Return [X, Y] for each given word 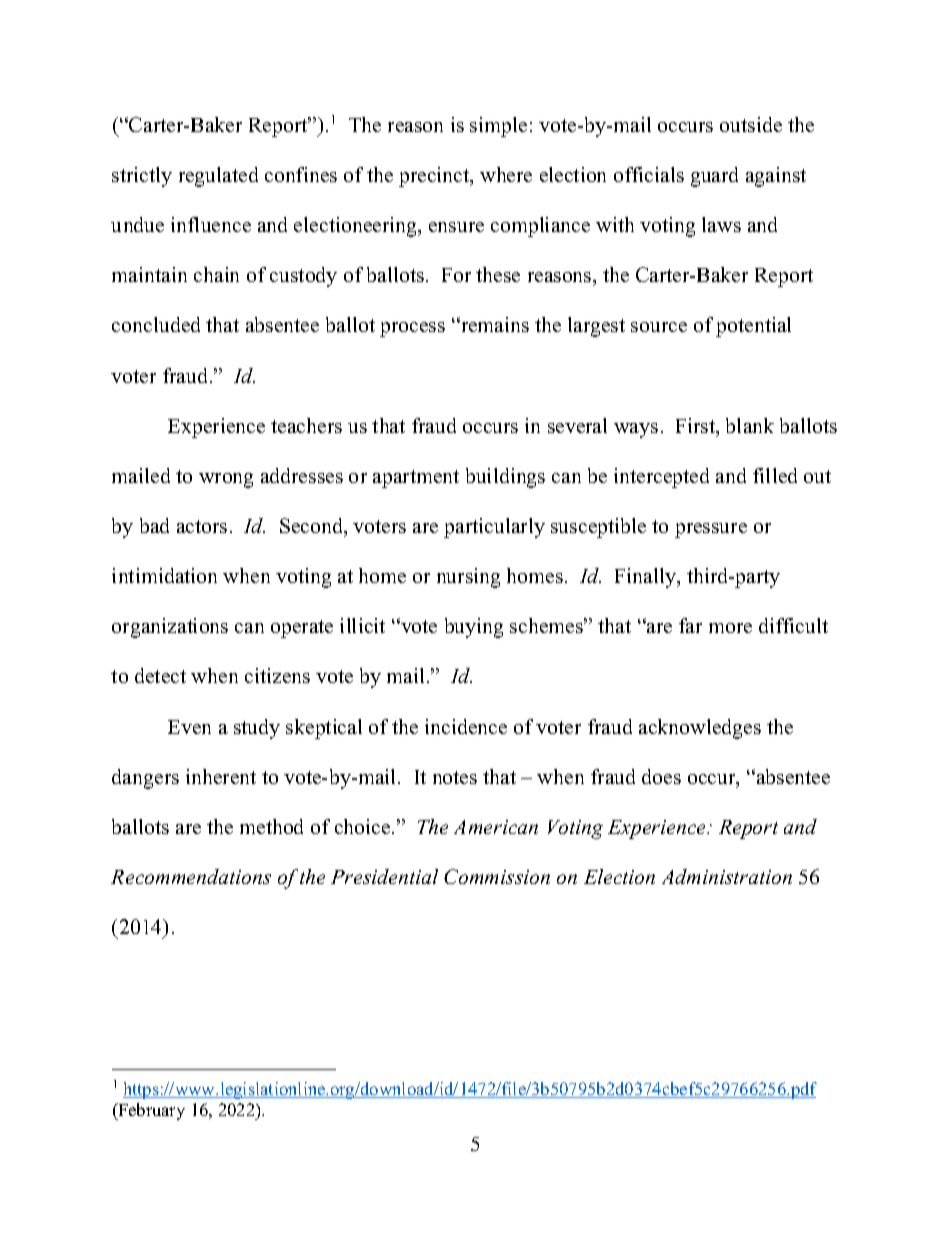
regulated [218, 177]
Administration [727, 876]
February [150, 1111]
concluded [156, 324]
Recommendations [191, 876]
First [697, 427]
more [730, 628]
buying [474, 628]
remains [494, 324]
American [496, 827]
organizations [170, 628]
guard [714, 177]
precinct [435, 177]
